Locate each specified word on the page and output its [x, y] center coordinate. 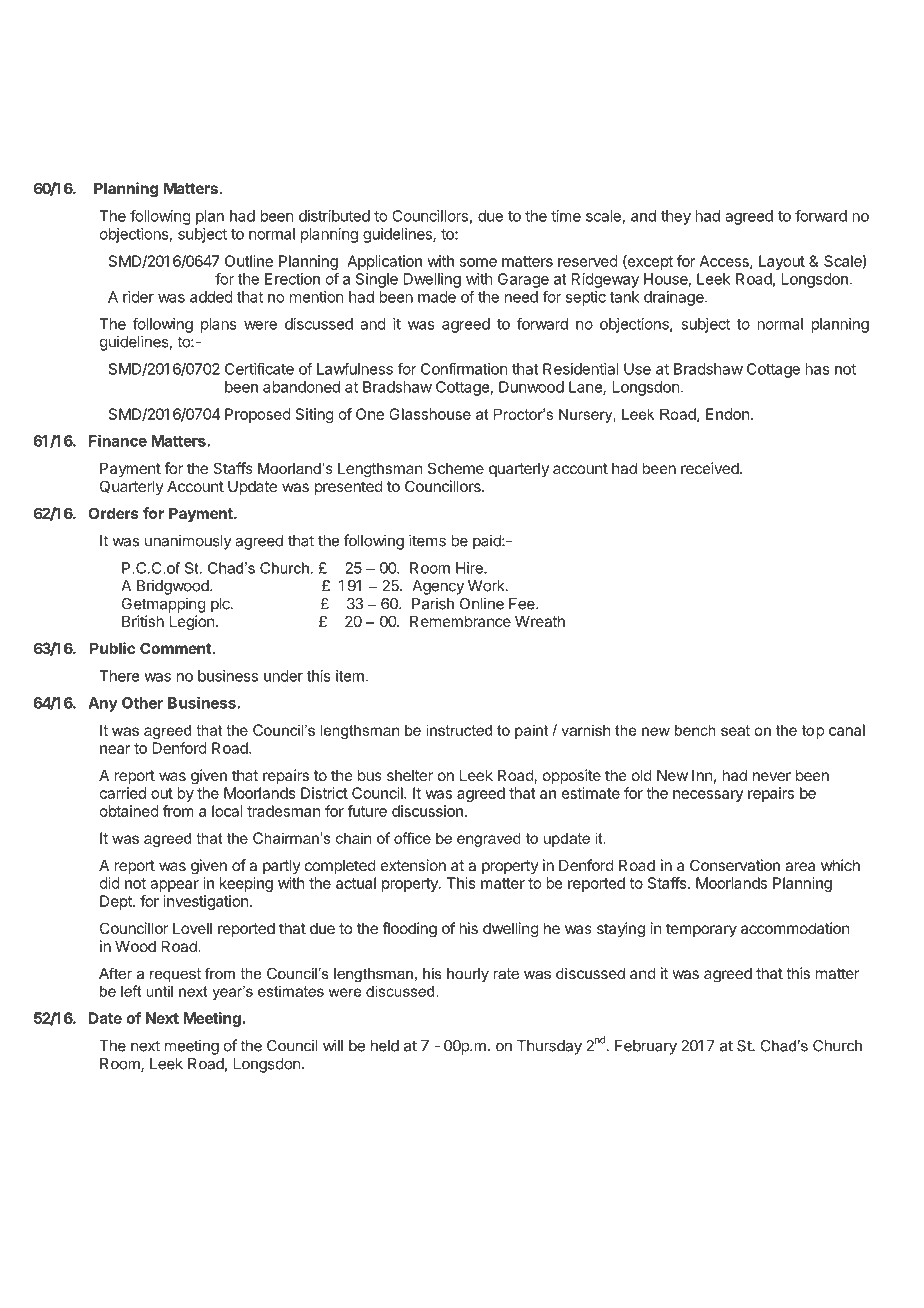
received [711, 468]
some [478, 262]
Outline [249, 261]
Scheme [456, 468]
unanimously [188, 542]
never [772, 776]
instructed [459, 730]
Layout [782, 262]
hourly [468, 975]
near [115, 749]
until [159, 991]
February [646, 1047]
